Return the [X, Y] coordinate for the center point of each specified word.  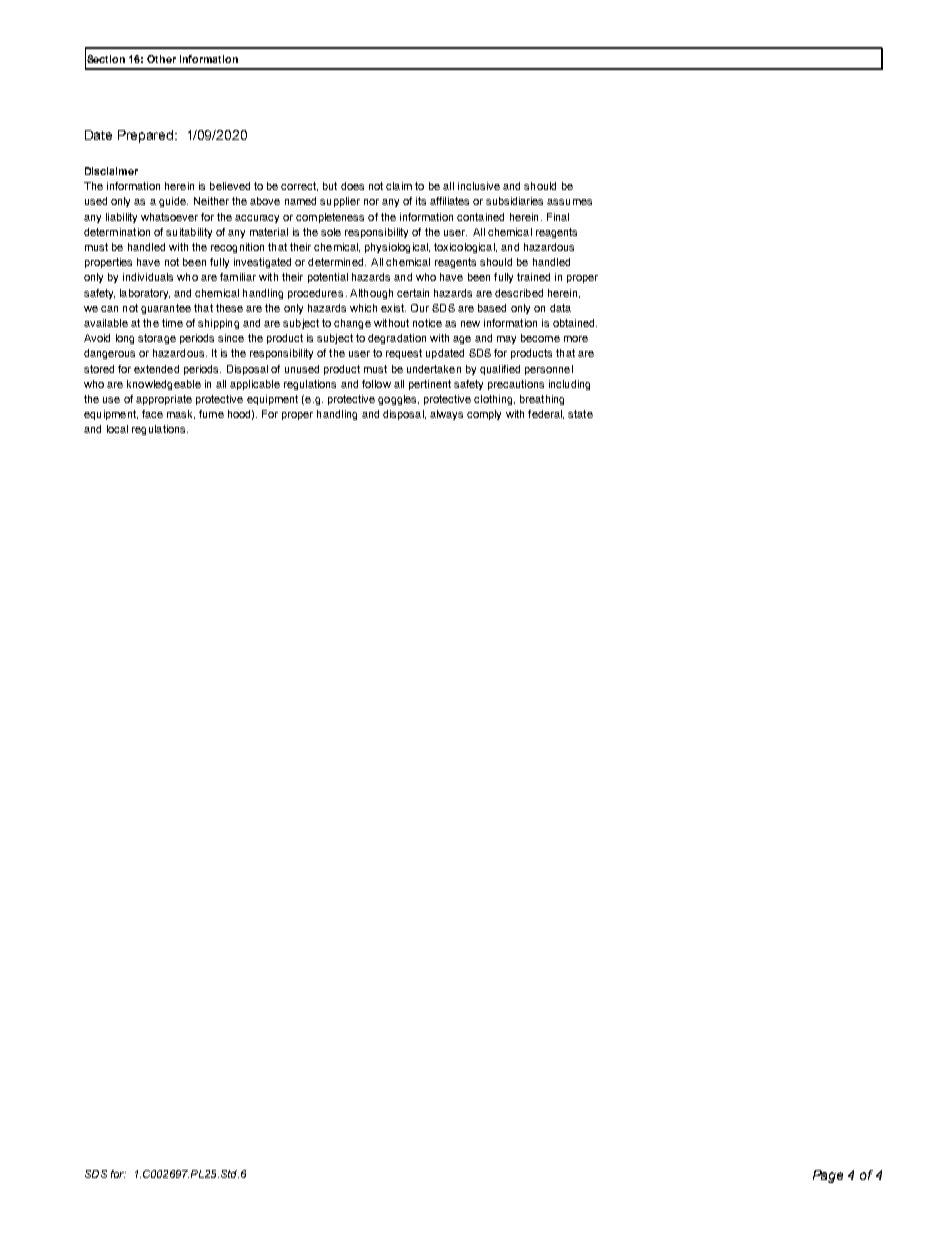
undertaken [434, 369]
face [152, 414]
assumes [569, 202]
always [446, 415]
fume [211, 414]
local [117, 429]
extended [156, 369]
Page [828, 1176]
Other [161, 59]
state [580, 414]
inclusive [479, 186]
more [576, 339]
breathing [542, 400]
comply [484, 415]
